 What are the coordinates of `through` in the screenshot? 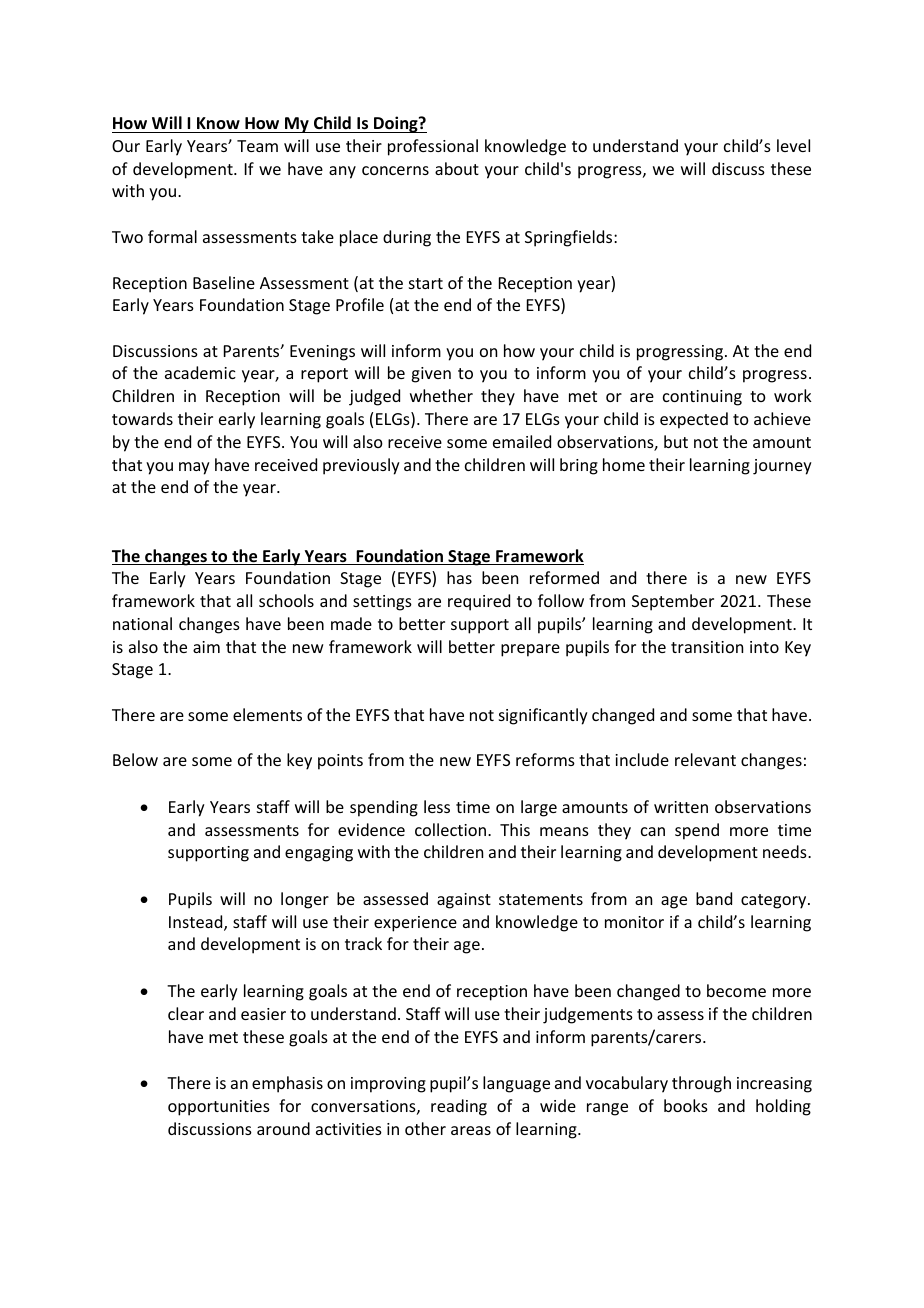 It's located at (701, 1084).
